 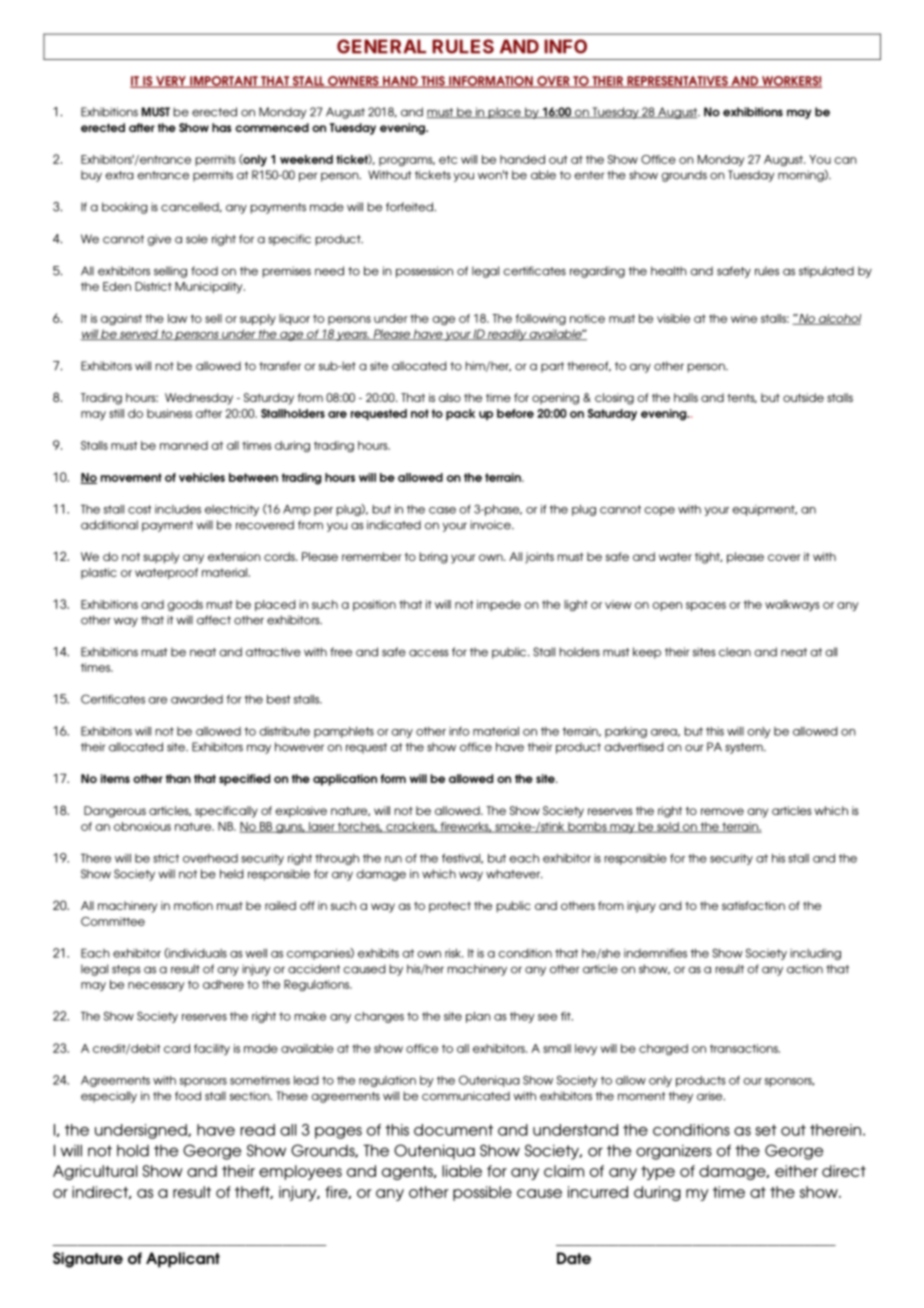 I want to click on affect, so click(x=214, y=620).
